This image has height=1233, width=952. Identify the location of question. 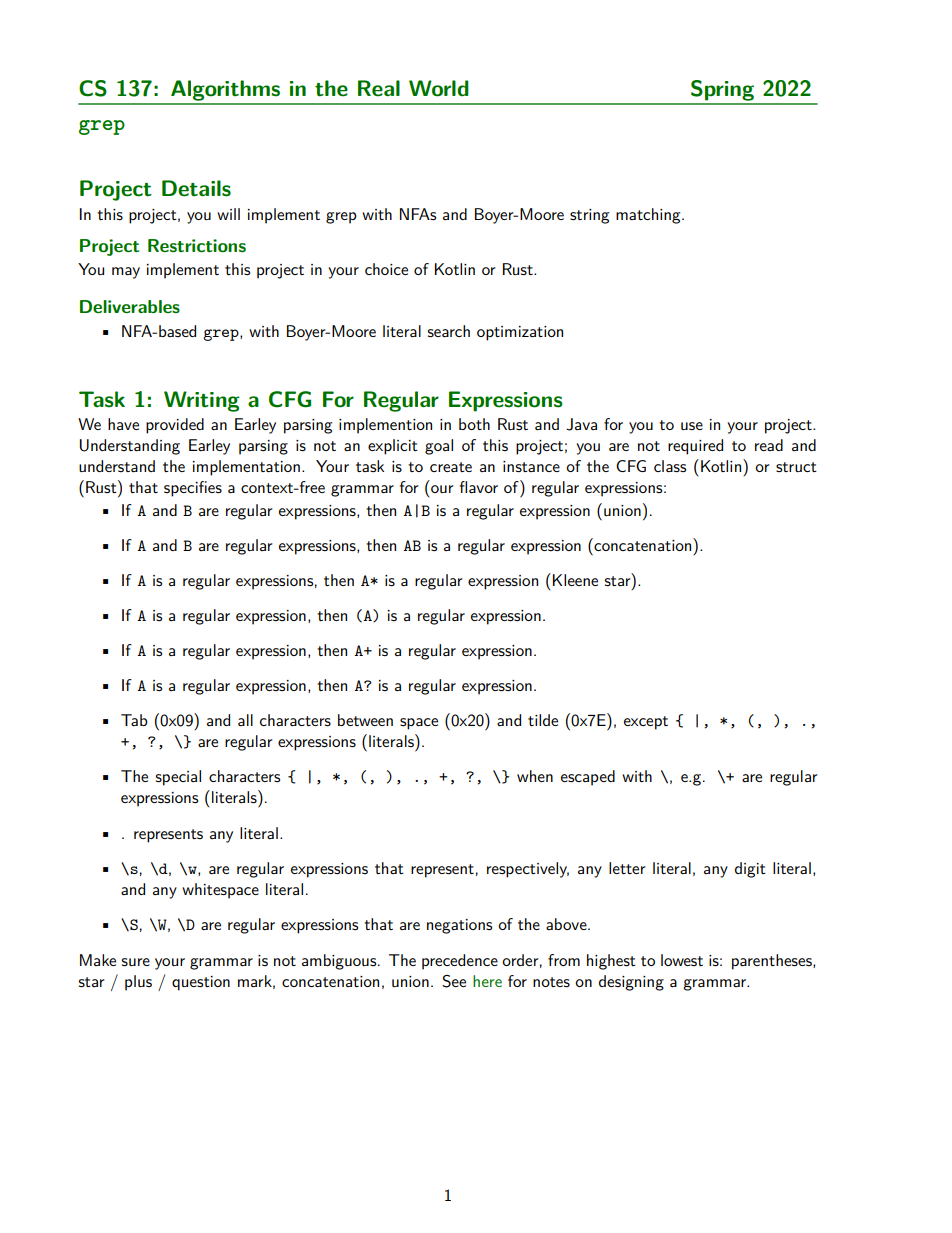
(201, 983).
